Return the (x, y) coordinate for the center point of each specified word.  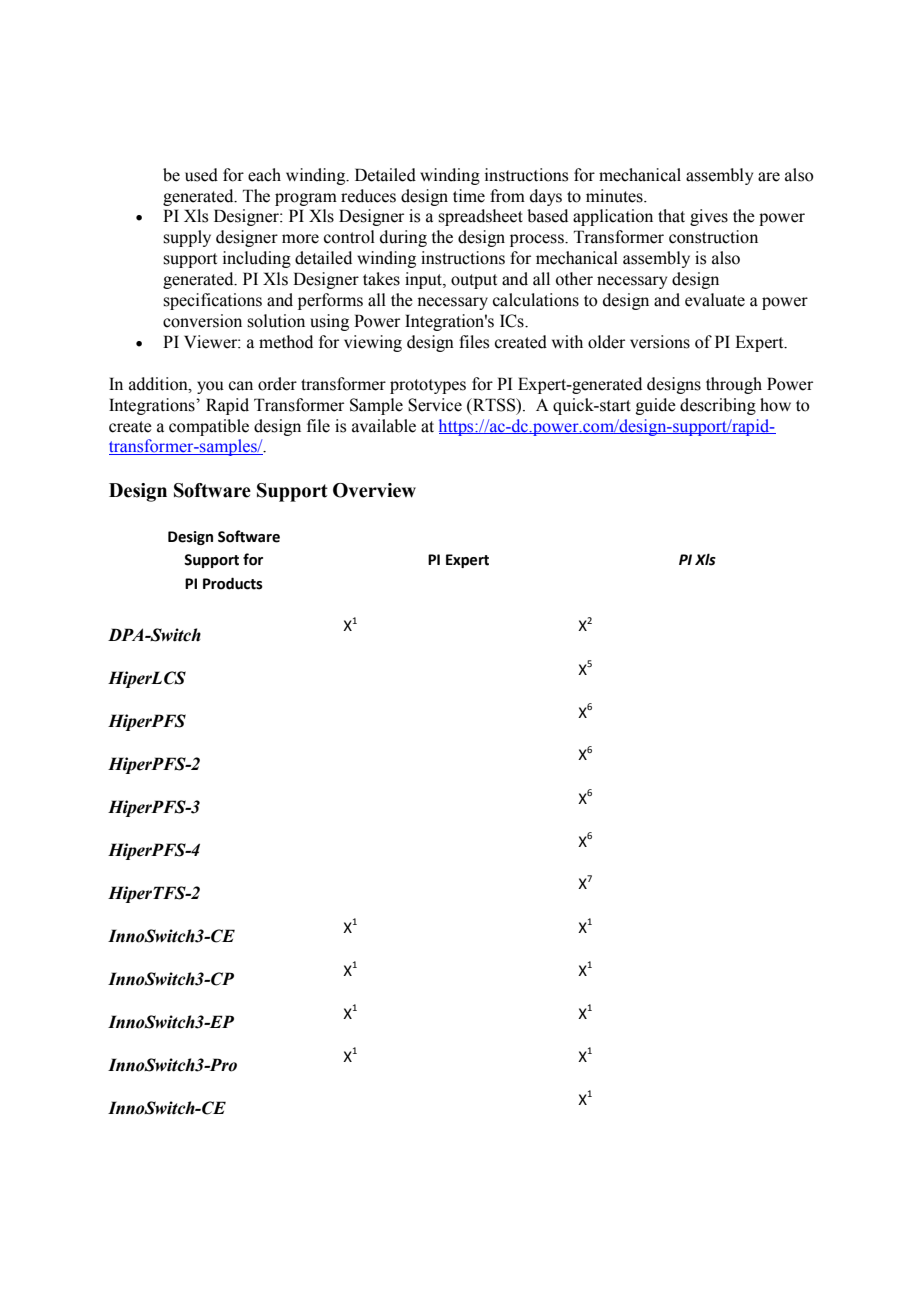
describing (718, 406)
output (474, 281)
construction (713, 237)
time (469, 196)
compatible (209, 427)
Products (233, 583)
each (264, 175)
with (567, 342)
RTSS (494, 405)
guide (656, 406)
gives (709, 217)
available (384, 426)
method (286, 342)
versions (660, 342)
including (257, 259)
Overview (374, 490)
